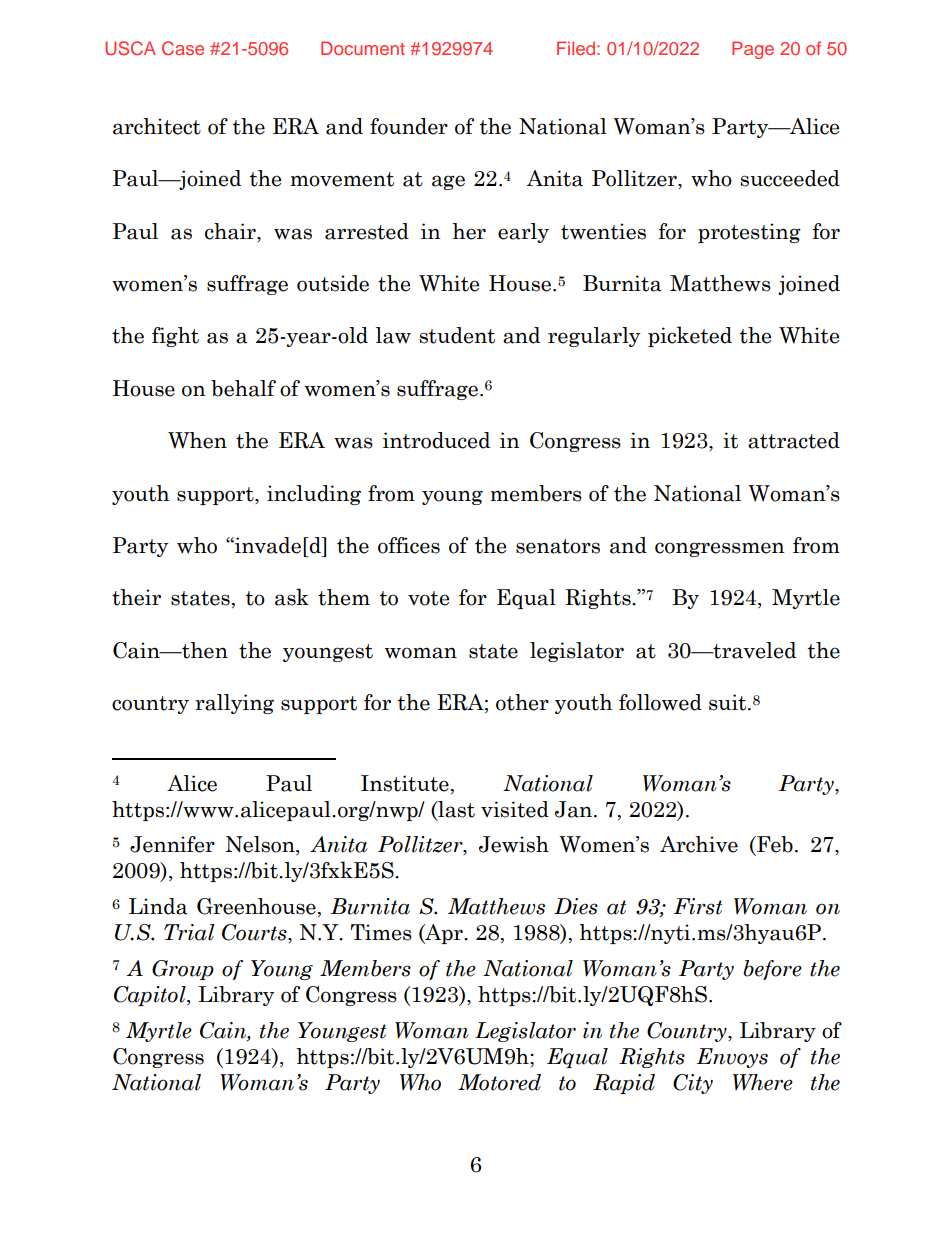 The width and height of the screenshot is (952, 1233). What do you see at coordinates (558, 546) in the screenshot?
I see `senators` at bounding box center [558, 546].
